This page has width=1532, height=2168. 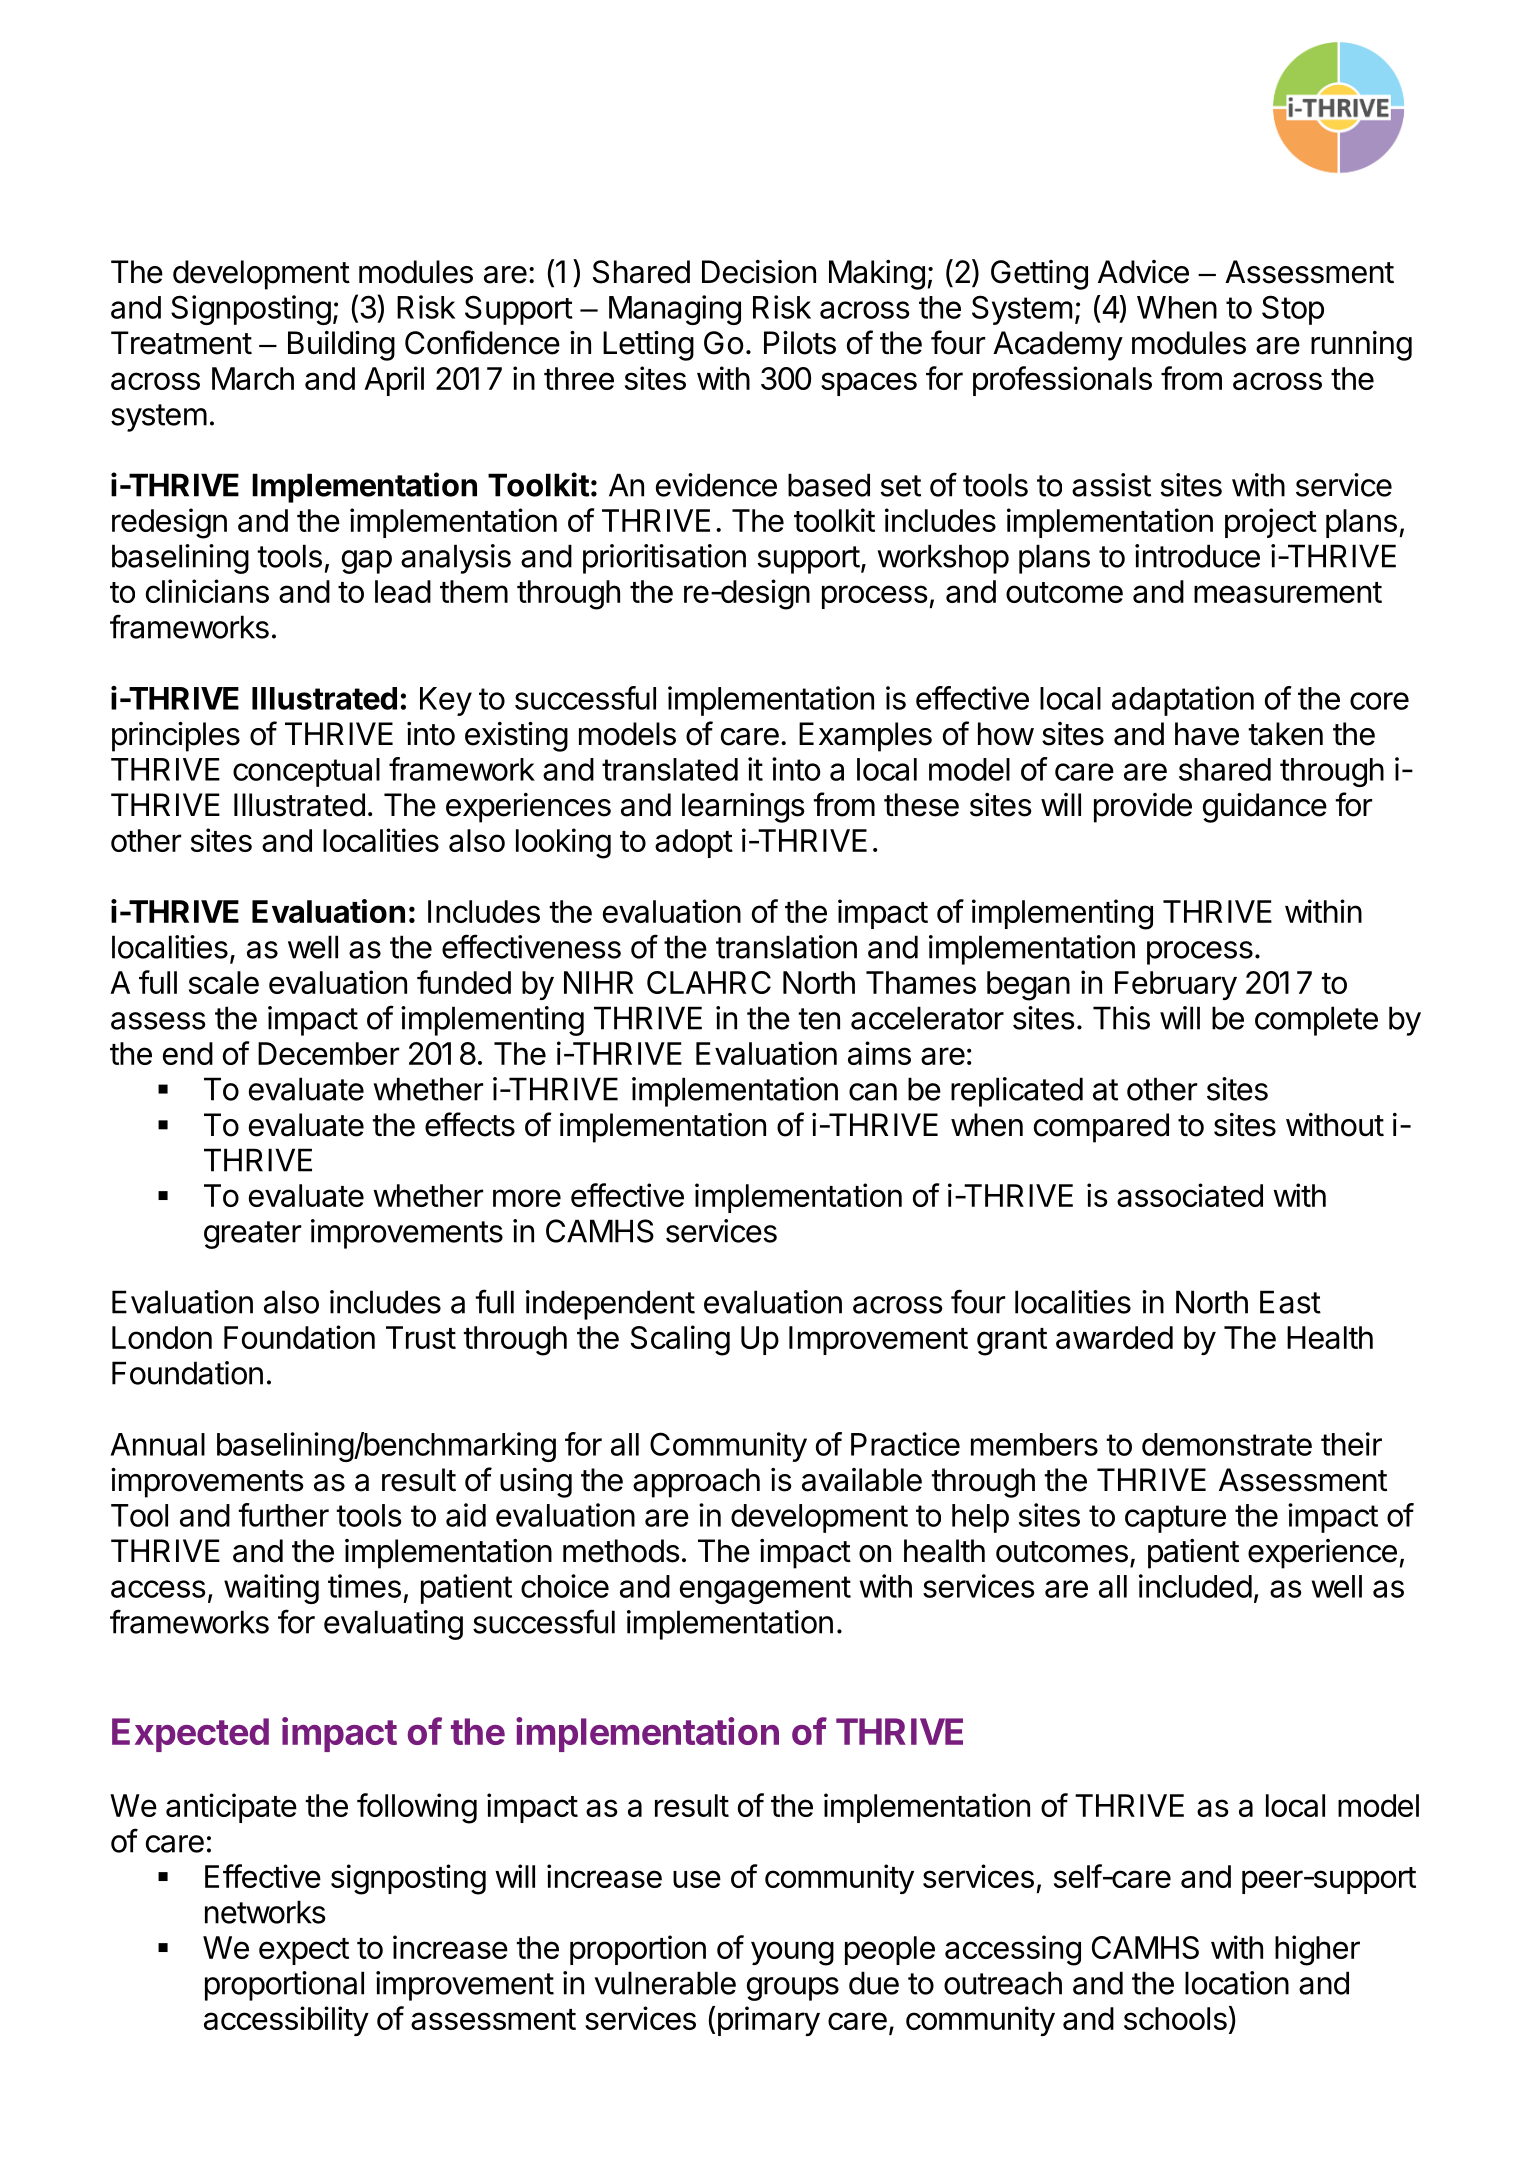 I want to click on Pilots, so click(x=800, y=343).
